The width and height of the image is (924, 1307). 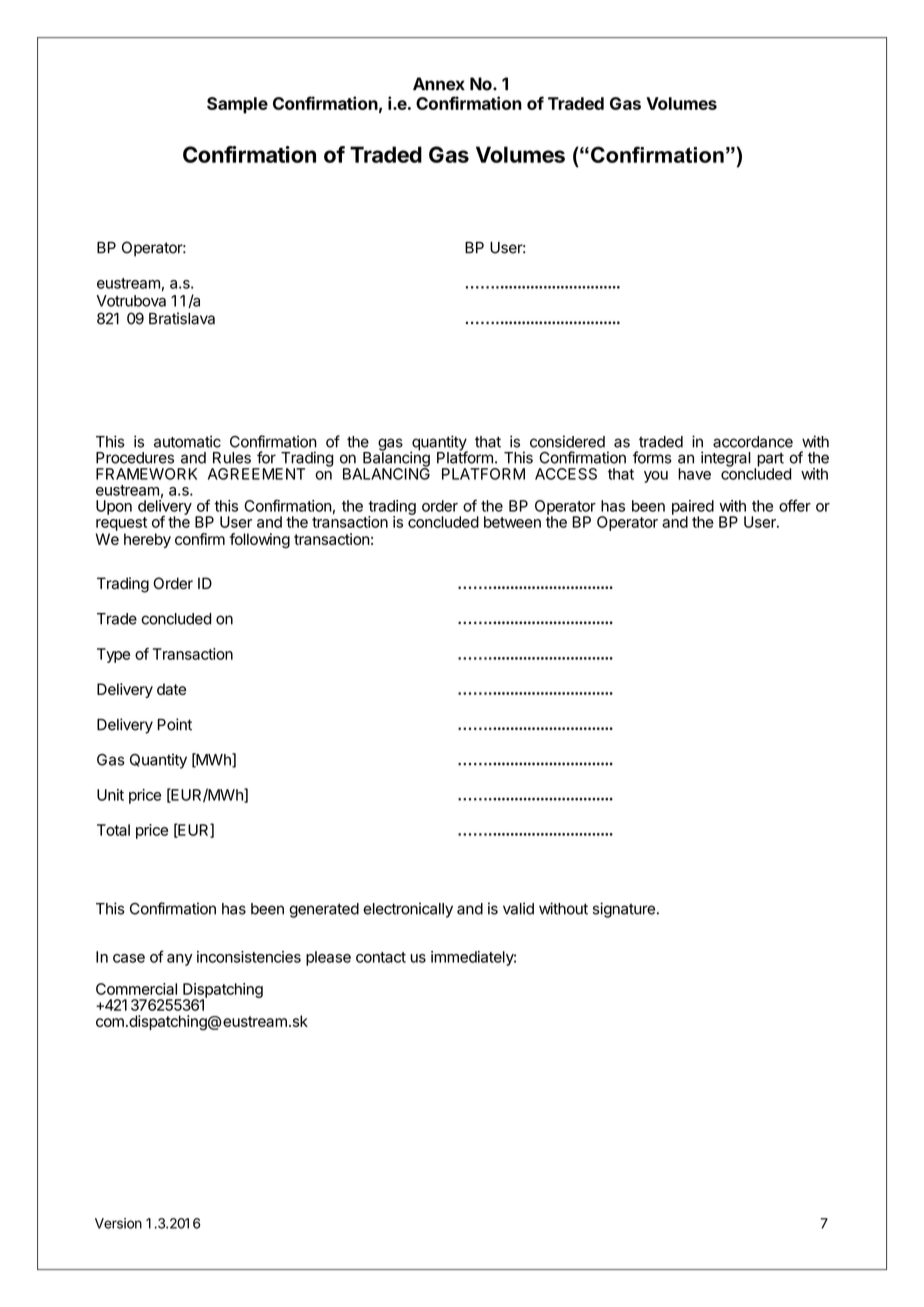 What do you see at coordinates (439, 84) in the image?
I see `Annex` at bounding box center [439, 84].
